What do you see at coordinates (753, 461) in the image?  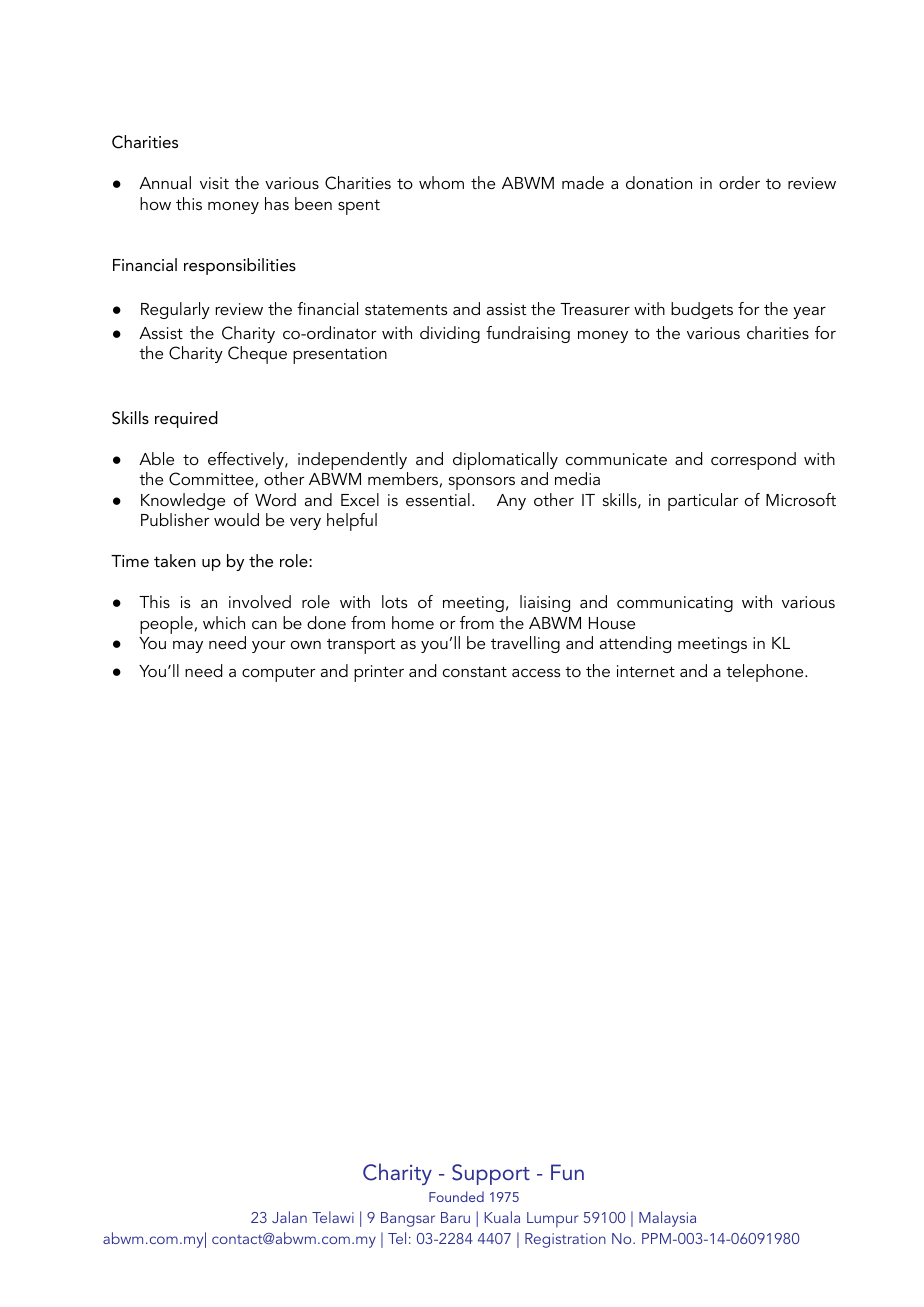 I see `correspond` at bounding box center [753, 461].
